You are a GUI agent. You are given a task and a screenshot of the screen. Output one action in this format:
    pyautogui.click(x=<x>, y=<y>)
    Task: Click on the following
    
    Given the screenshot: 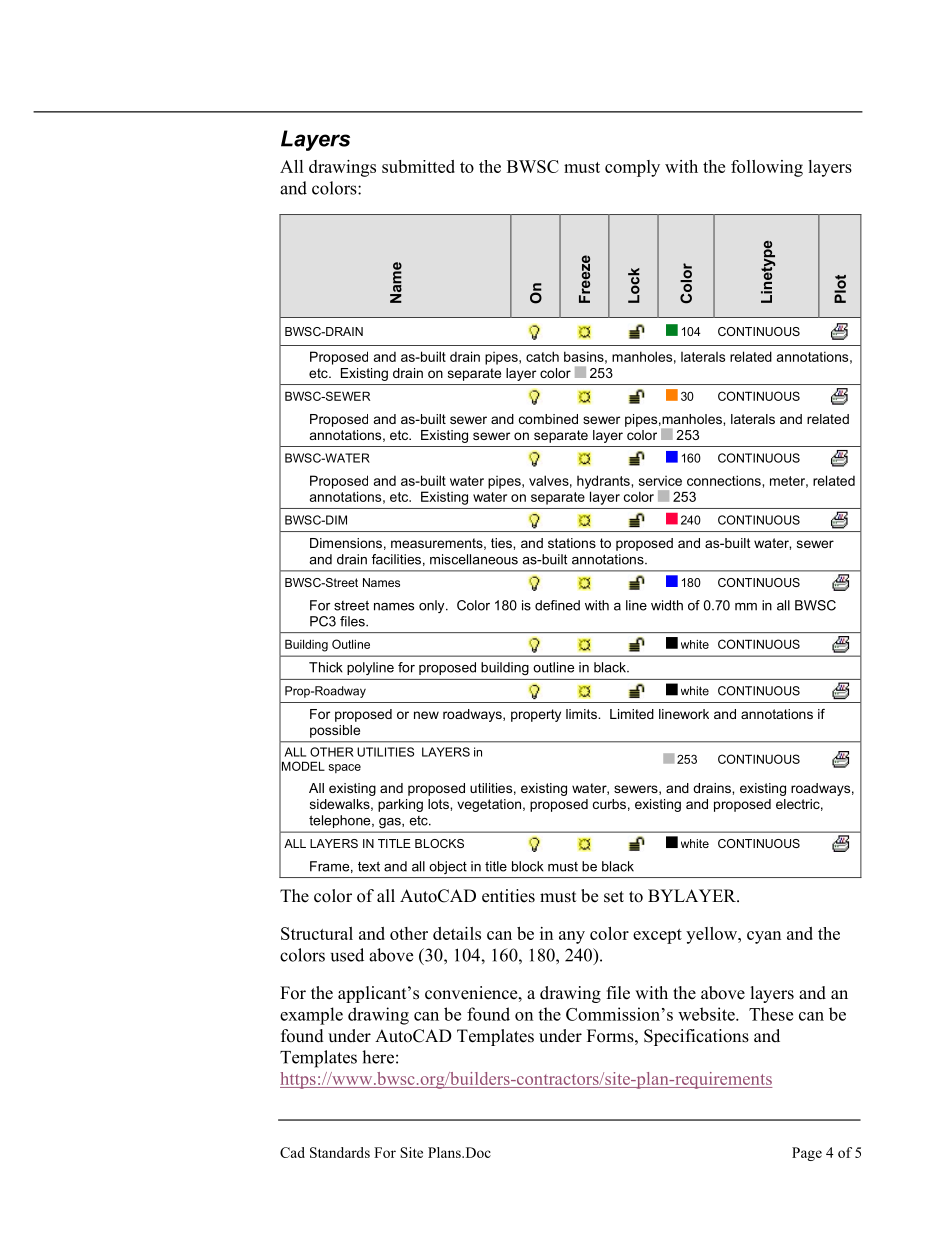 What is the action you would take?
    pyautogui.click(x=767, y=168)
